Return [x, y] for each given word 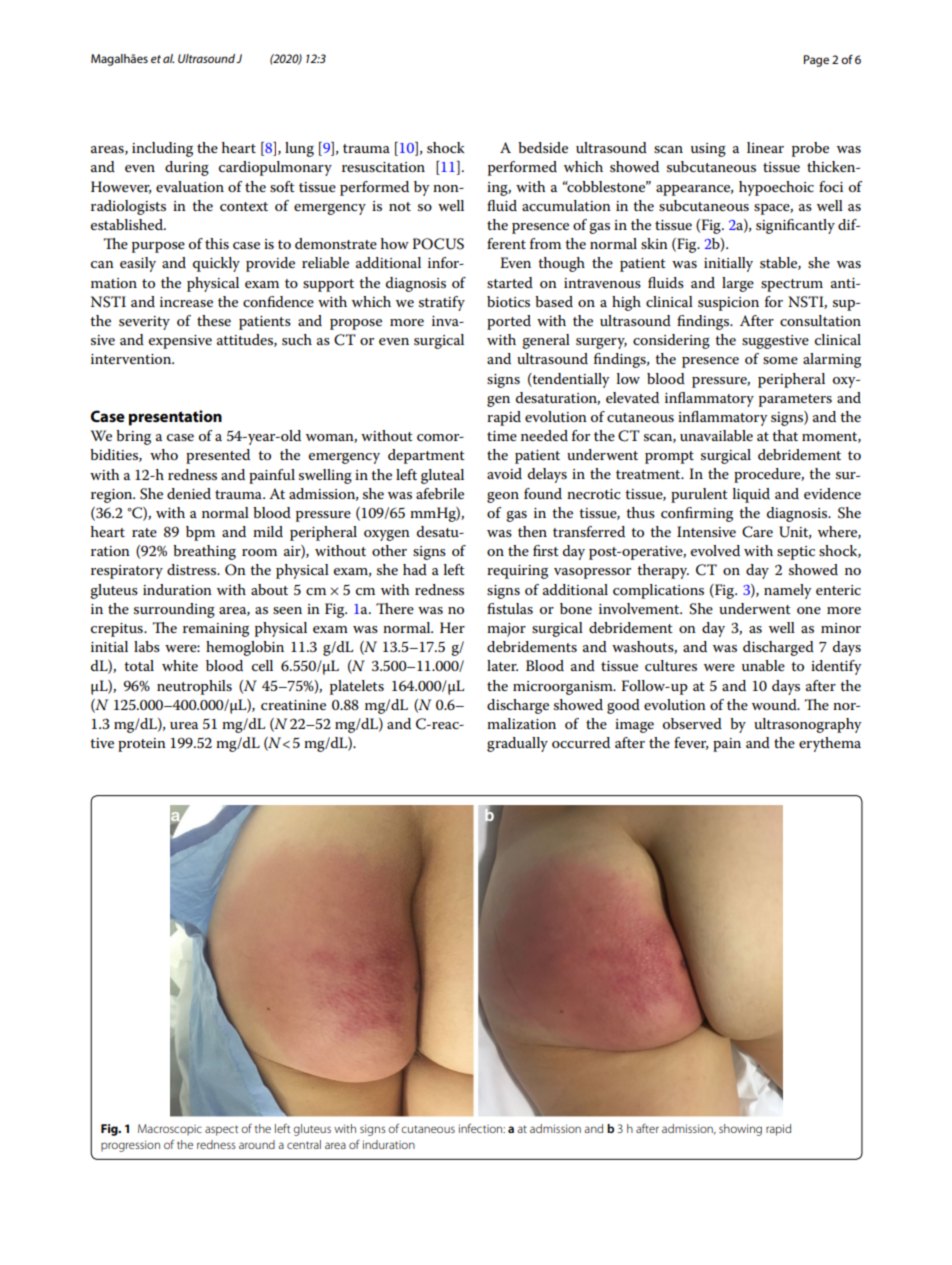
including [162, 149]
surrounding [174, 610]
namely [787, 591]
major [506, 630]
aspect [221, 1130]
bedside [543, 147]
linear [765, 147]
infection [482, 1128]
